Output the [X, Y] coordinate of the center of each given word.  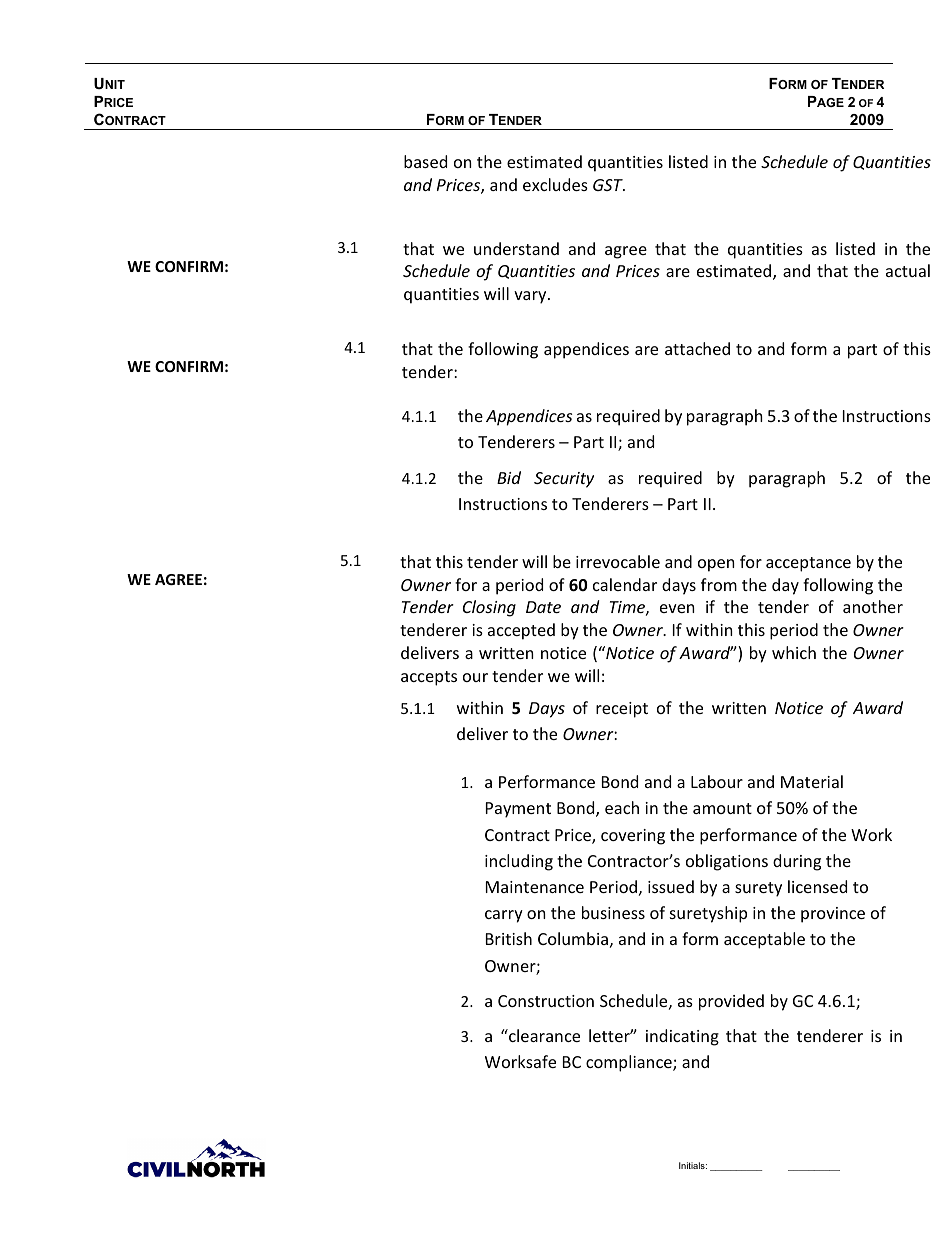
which [794, 652]
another [873, 606]
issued [671, 886]
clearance [543, 1035]
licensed [817, 886]
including [519, 862]
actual [908, 270]
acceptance [808, 564]
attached [697, 348]
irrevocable [618, 561]
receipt [622, 710]
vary [531, 297]
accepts [429, 678]
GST [609, 185]
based [425, 161]
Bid [509, 477]
